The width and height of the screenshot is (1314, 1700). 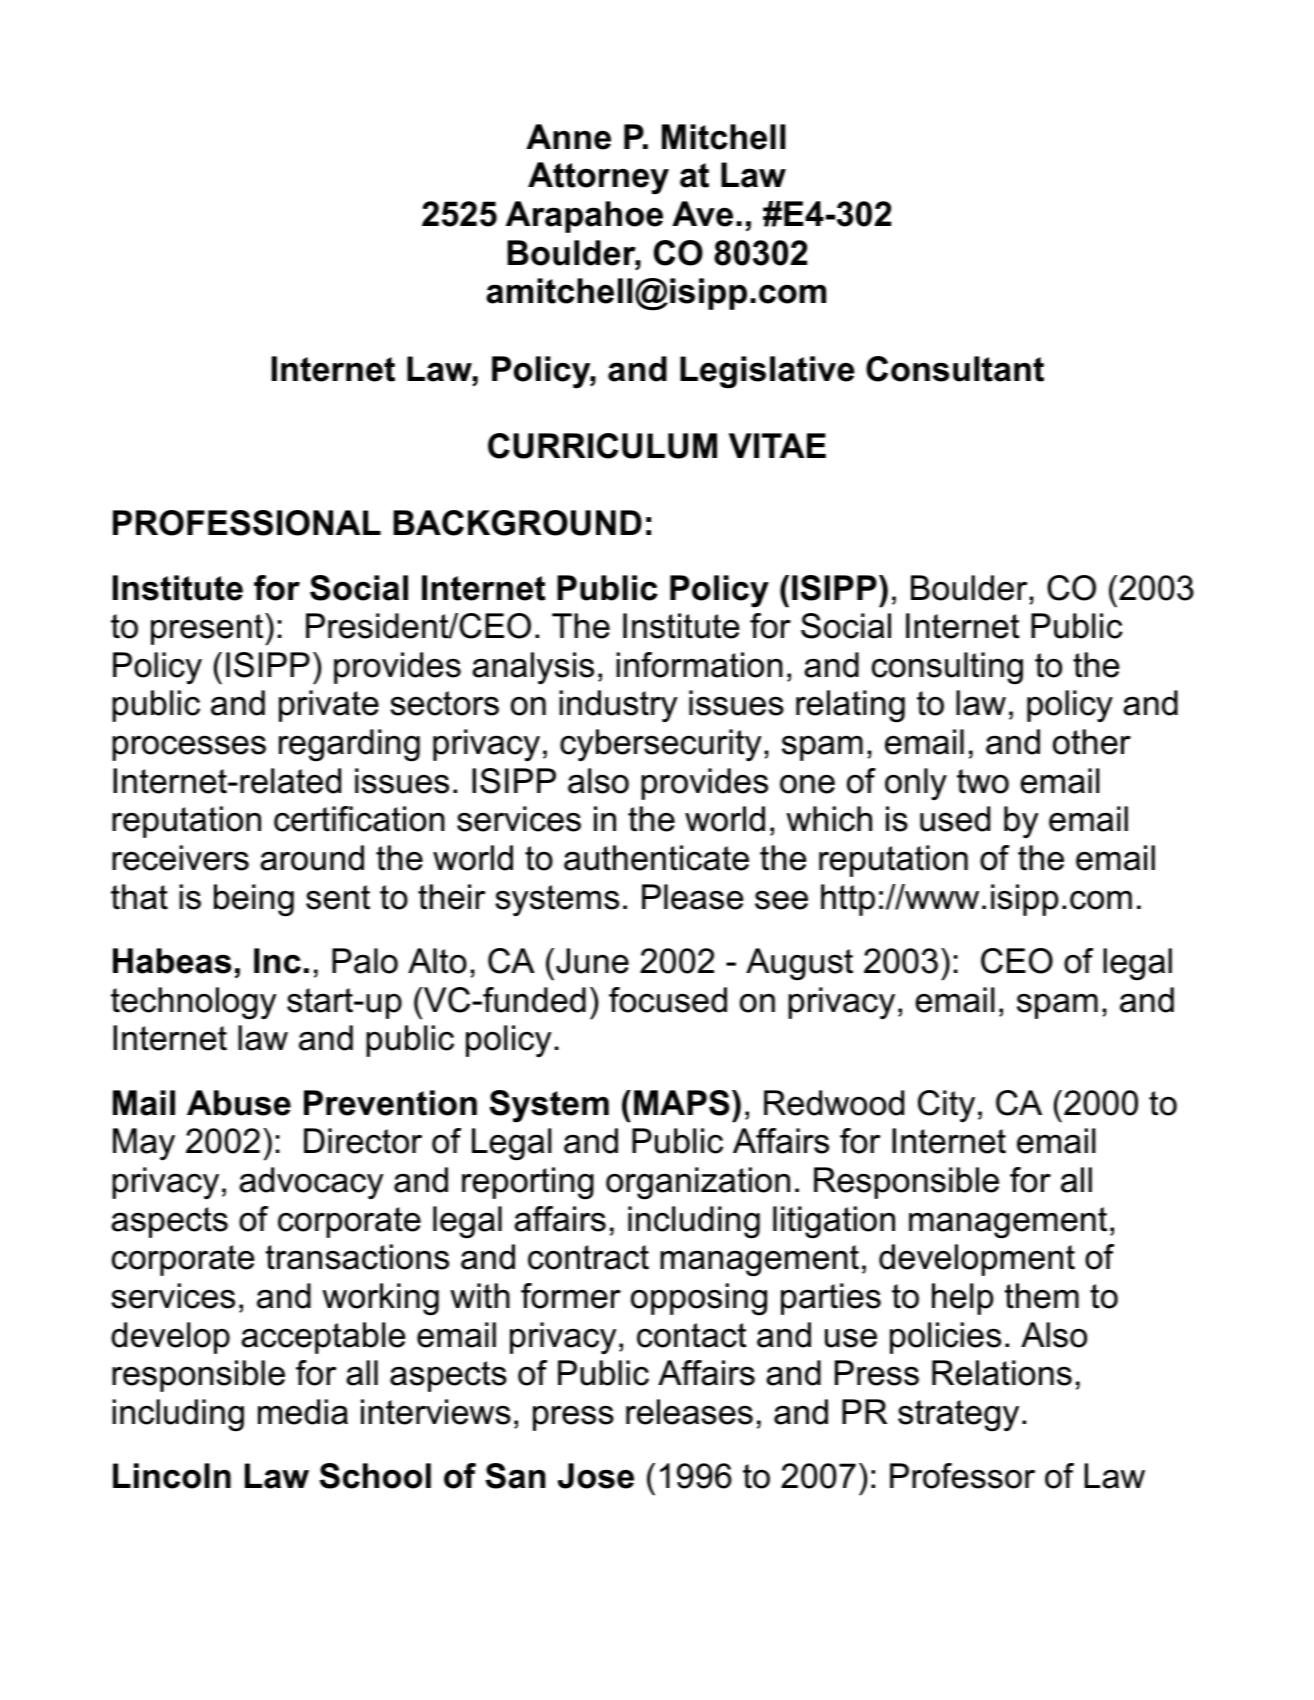 I want to click on organization, so click(x=698, y=1183).
